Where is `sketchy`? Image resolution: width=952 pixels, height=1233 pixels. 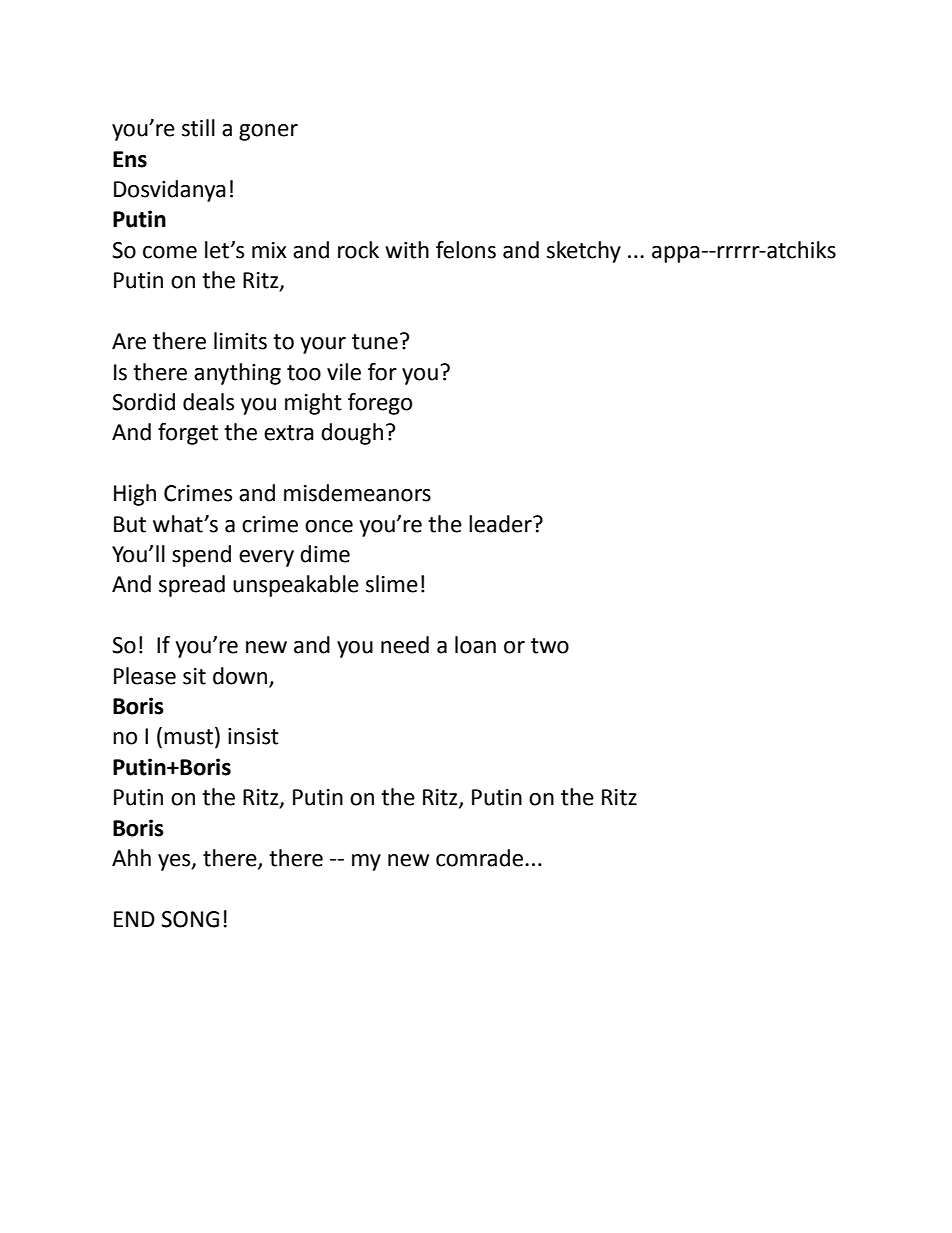 sketchy is located at coordinates (584, 252).
